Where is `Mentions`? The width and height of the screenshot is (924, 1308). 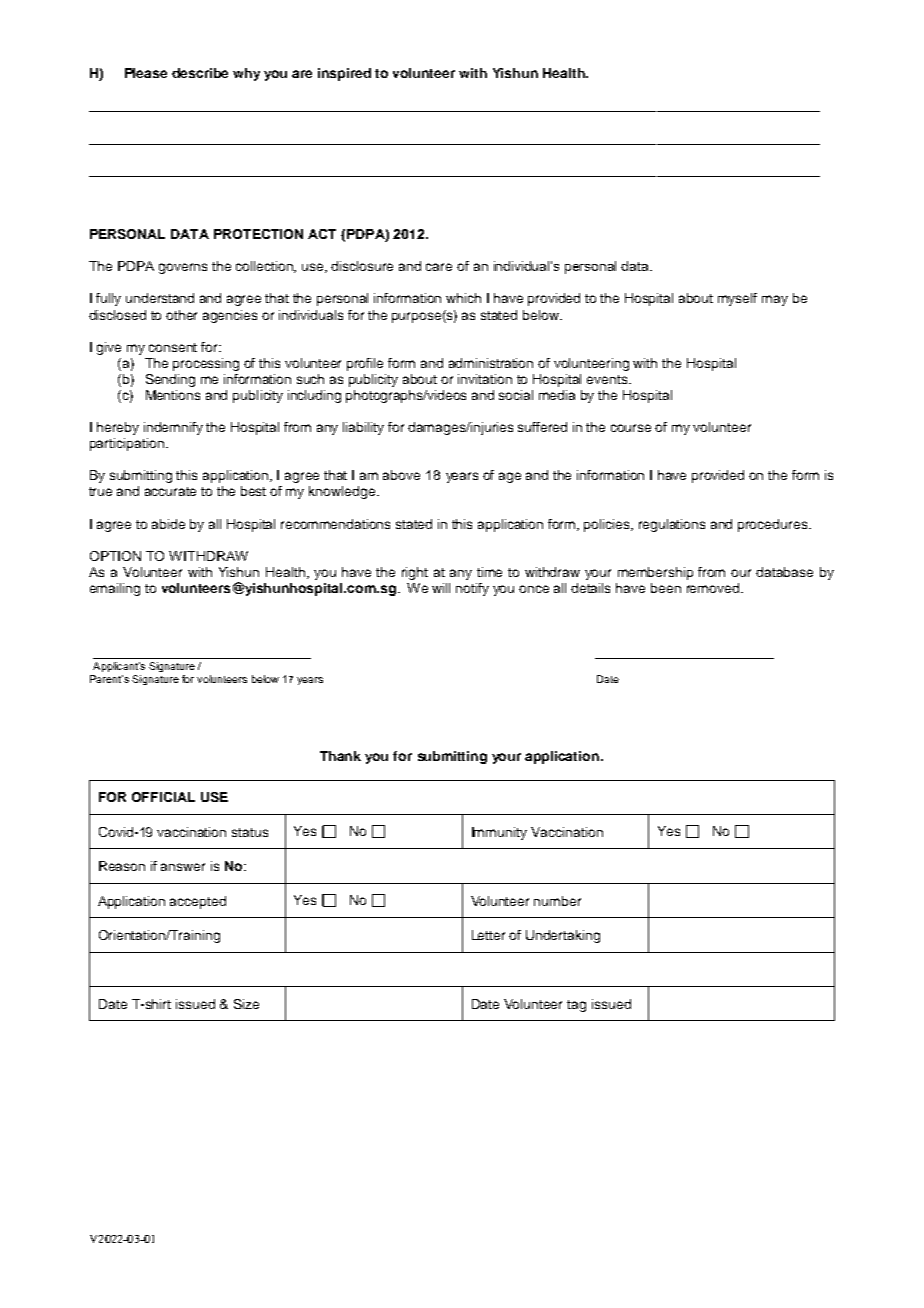 Mentions is located at coordinates (173, 395).
